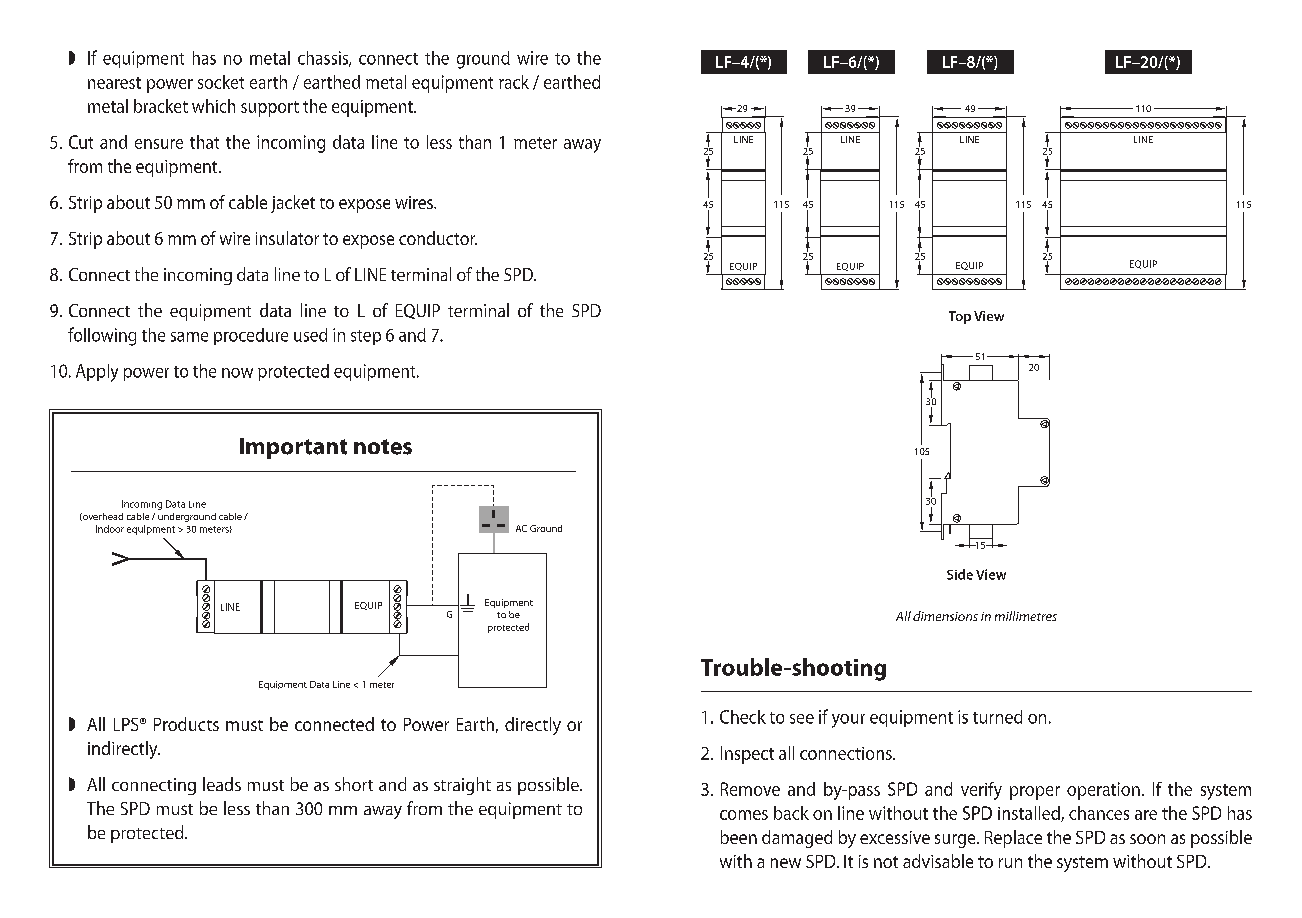  What do you see at coordinates (189, 337) in the screenshot?
I see `same` at bounding box center [189, 337].
